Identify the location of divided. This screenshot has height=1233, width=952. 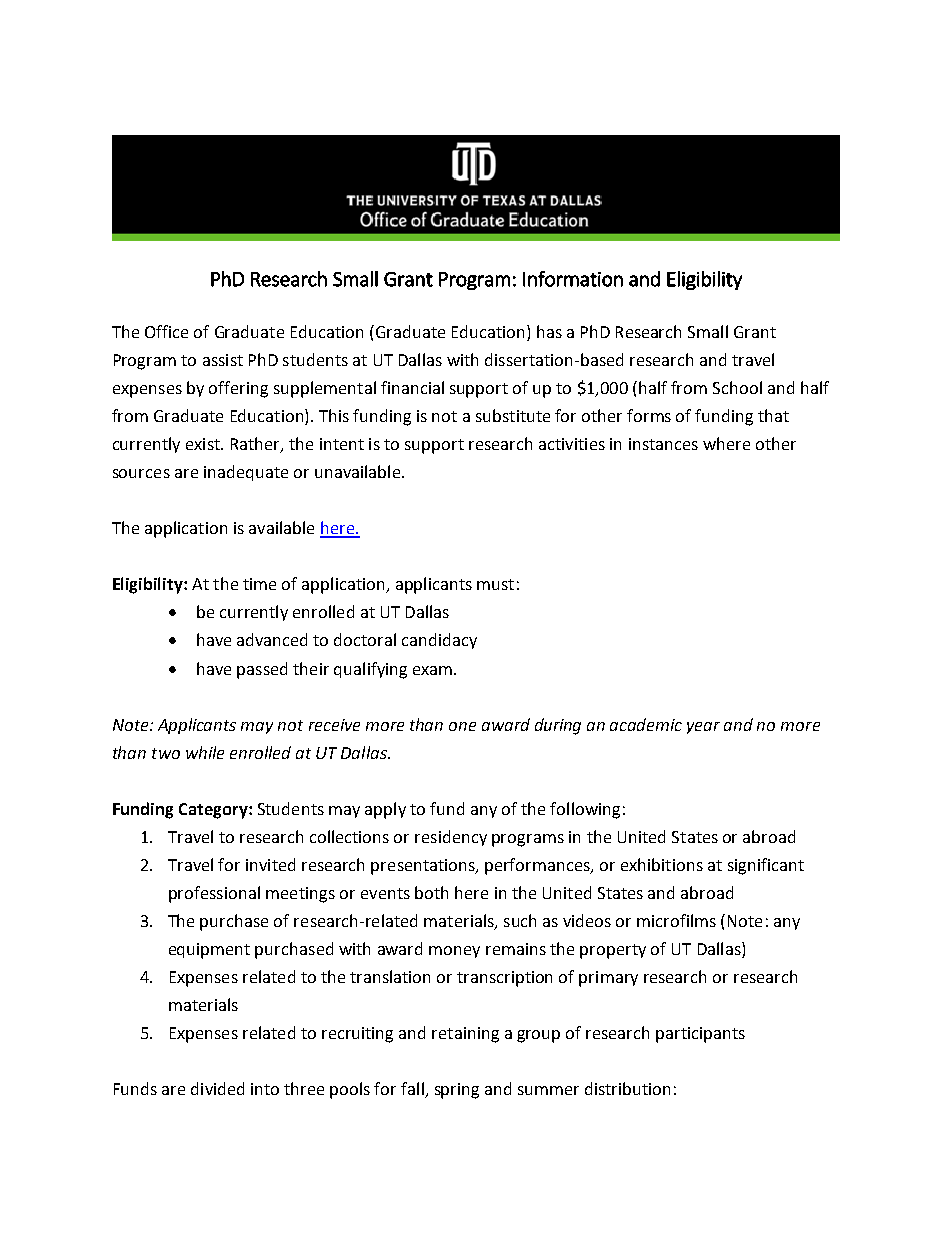
(217, 1088).
